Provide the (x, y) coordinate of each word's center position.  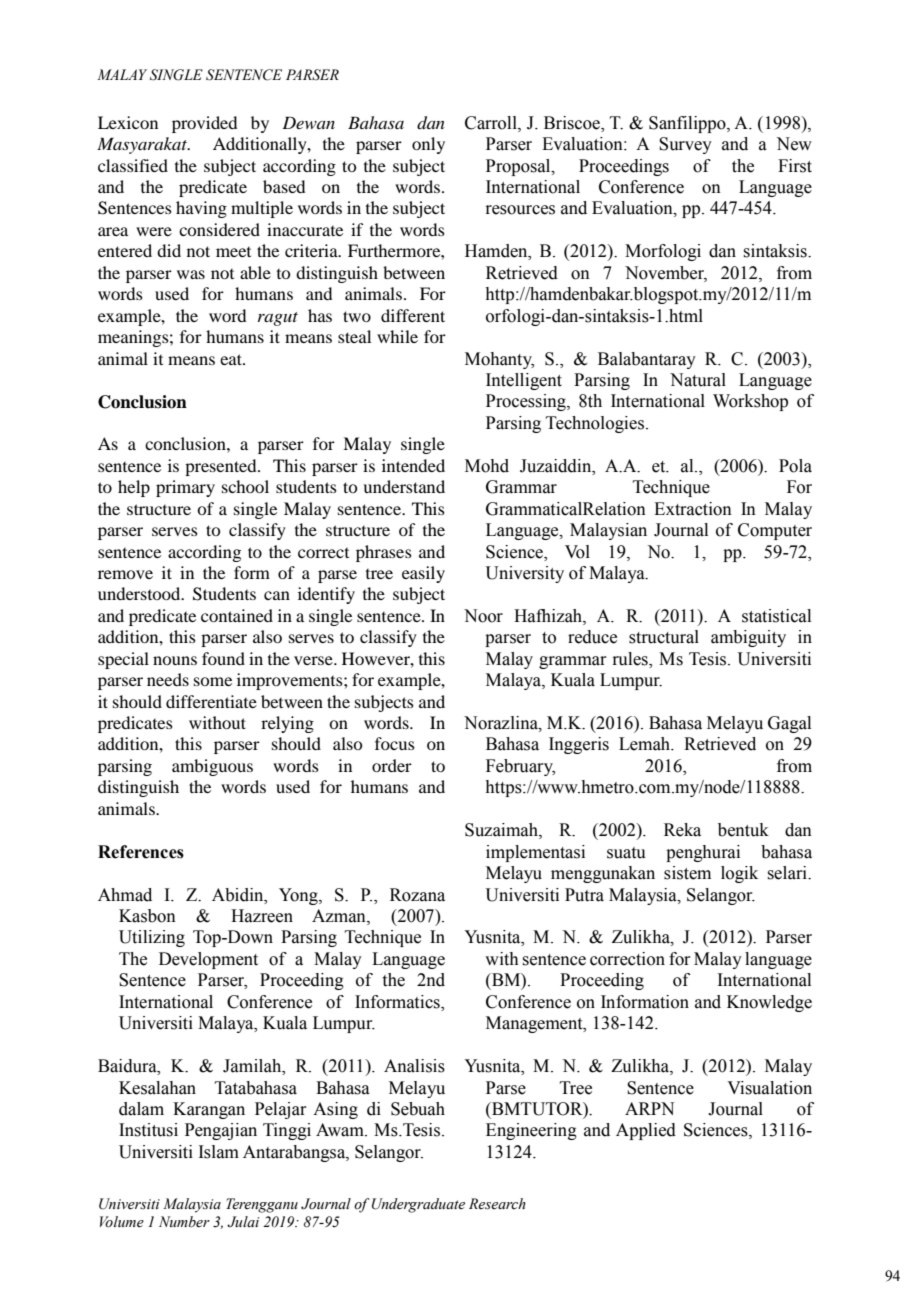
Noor (483, 616)
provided (204, 124)
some (213, 681)
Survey (685, 145)
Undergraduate (418, 1205)
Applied (646, 1131)
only (428, 145)
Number (184, 1222)
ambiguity (748, 638)
